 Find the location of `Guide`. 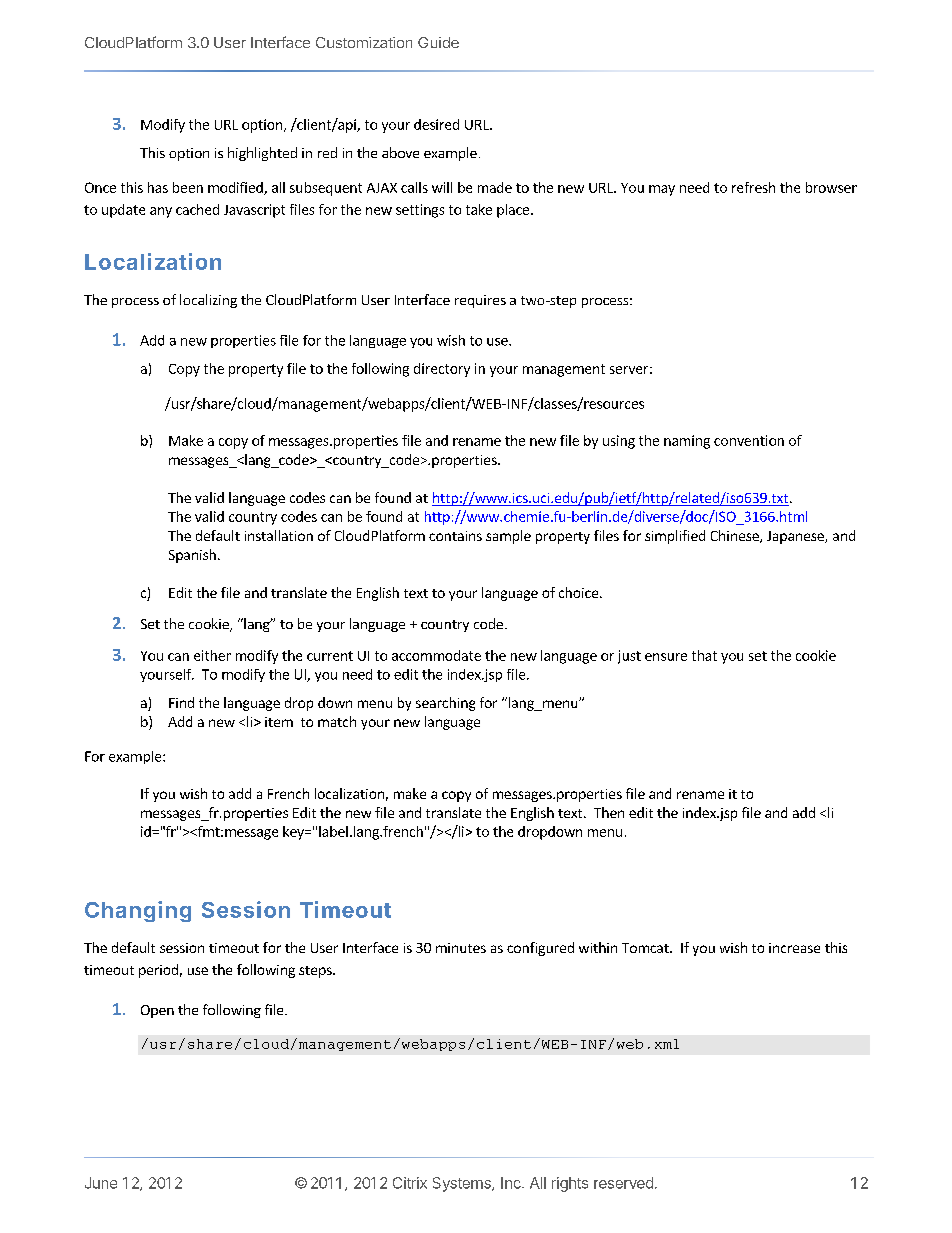

Guide is located at coordinates (438, 42).
